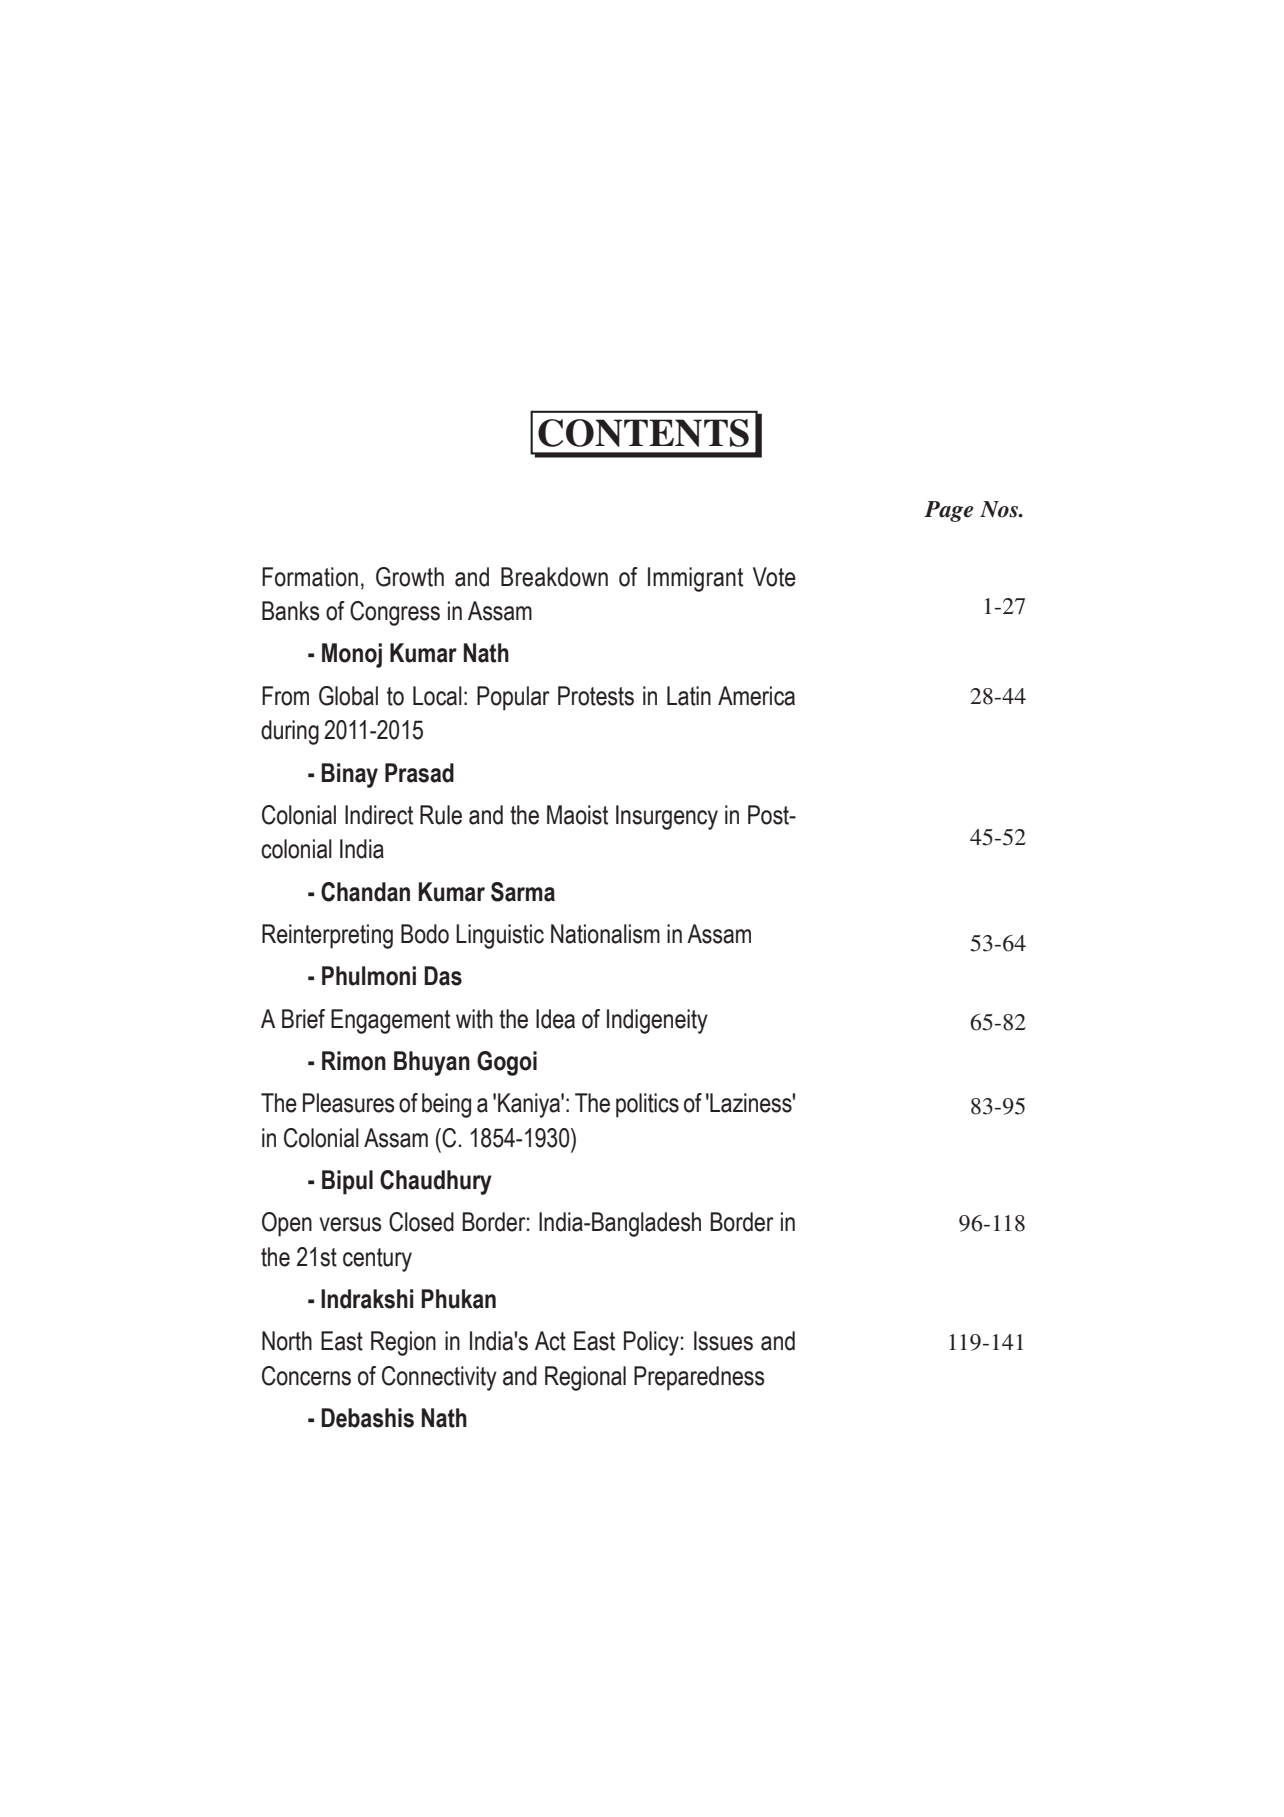 Image resolution: width=1284 pixels, height=1817 pixels. Describe the element at coordinates (390, 1021) in the document. I see `Engagement` at that location.
